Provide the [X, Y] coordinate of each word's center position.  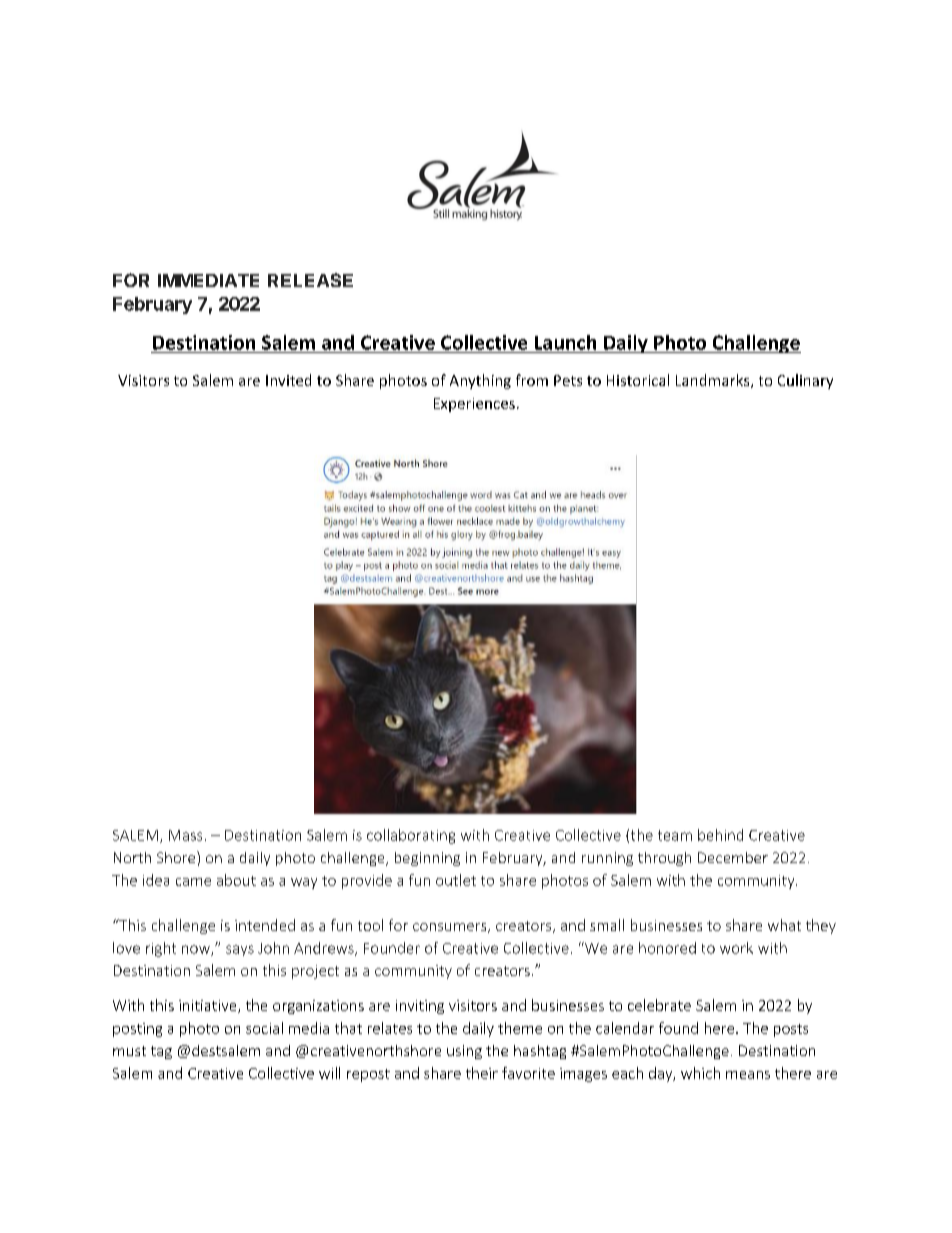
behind [720, 835]
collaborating [411, 836]
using [464, 1052]
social [264, 1028]
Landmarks [714, 381]
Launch [565, 342]
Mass [185, 835]
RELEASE [310, 280]
